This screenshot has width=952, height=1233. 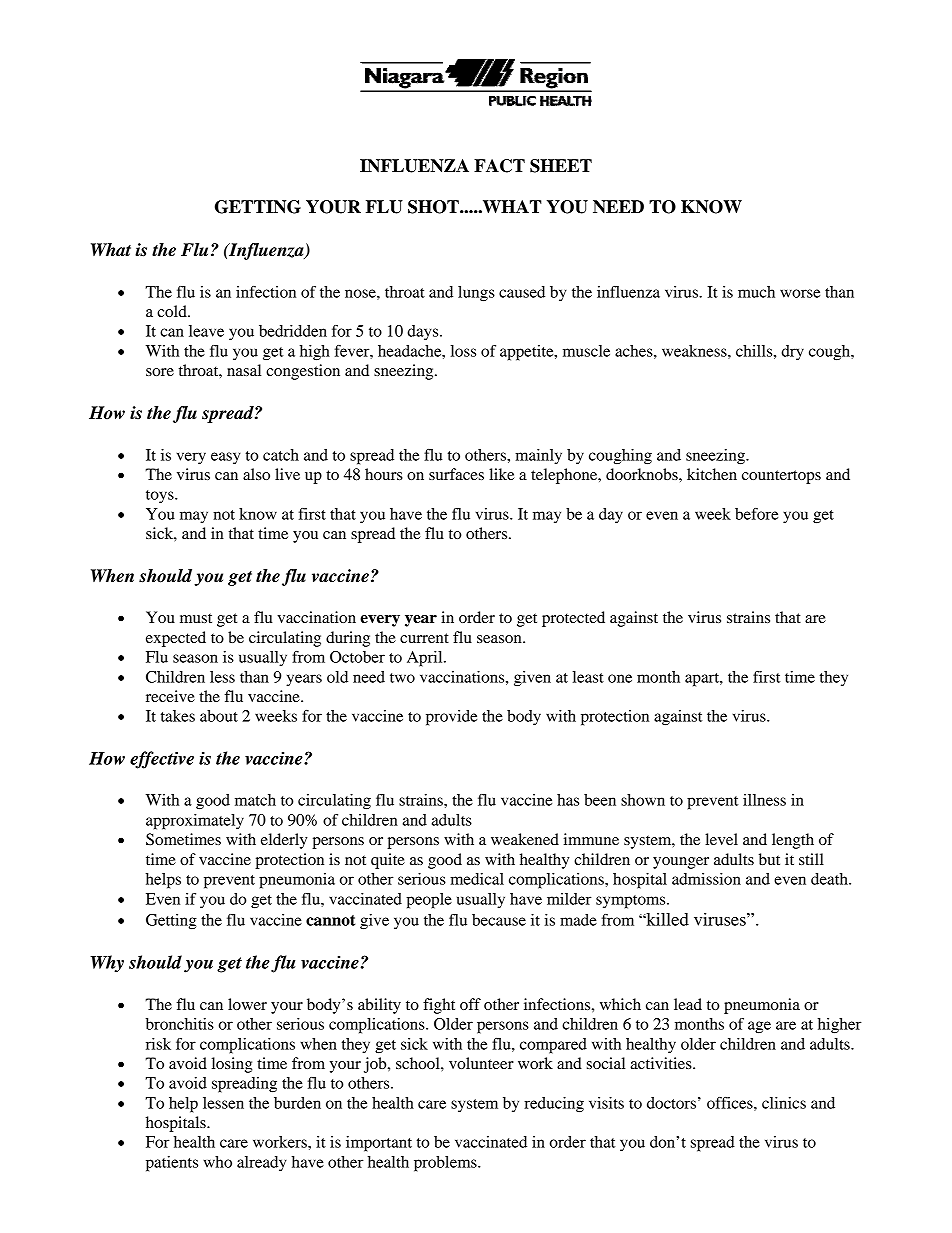 I want to click on kitchen, so click(x=712, y=474).
